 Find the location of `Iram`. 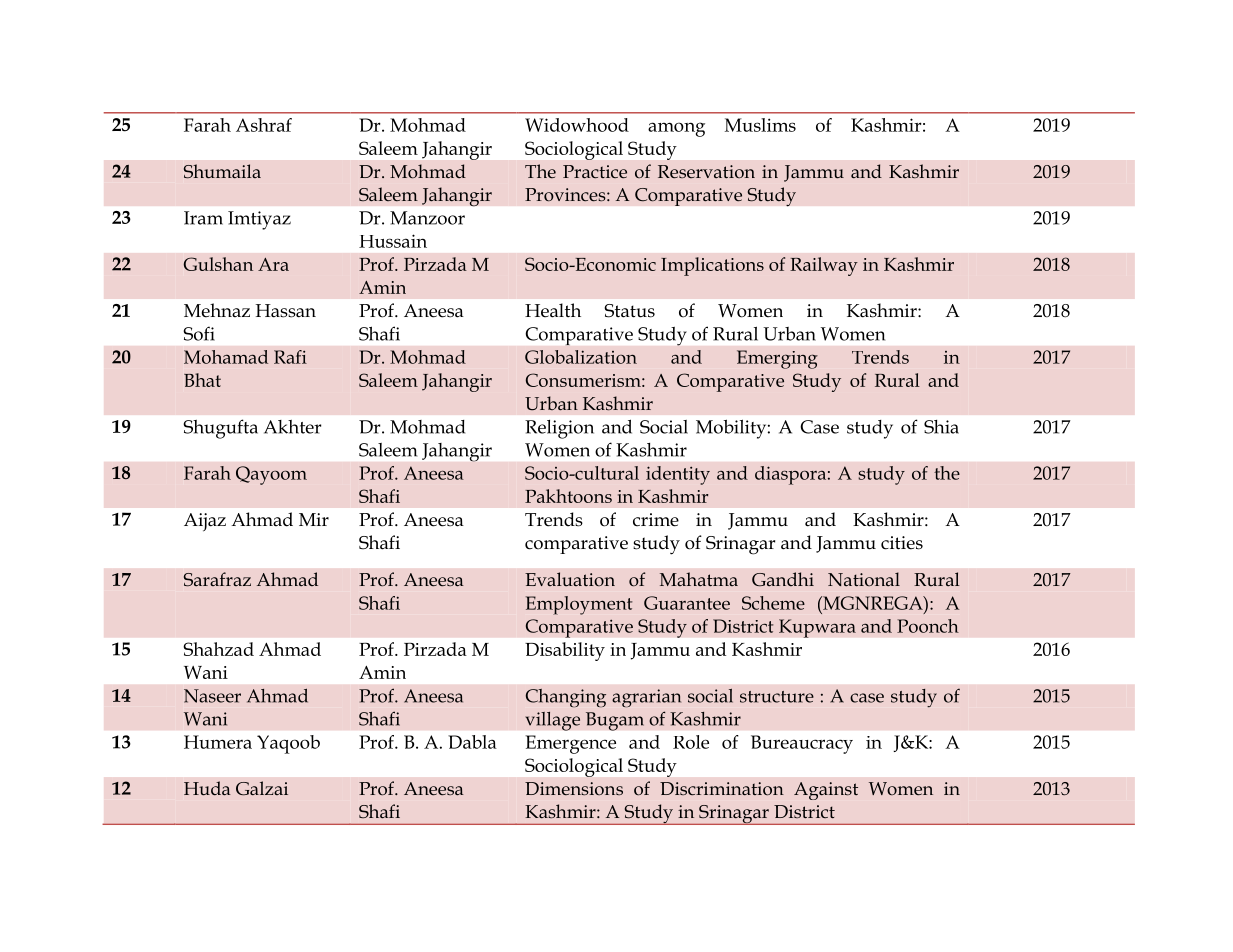

Iram is located at coordinates (203, 218).
